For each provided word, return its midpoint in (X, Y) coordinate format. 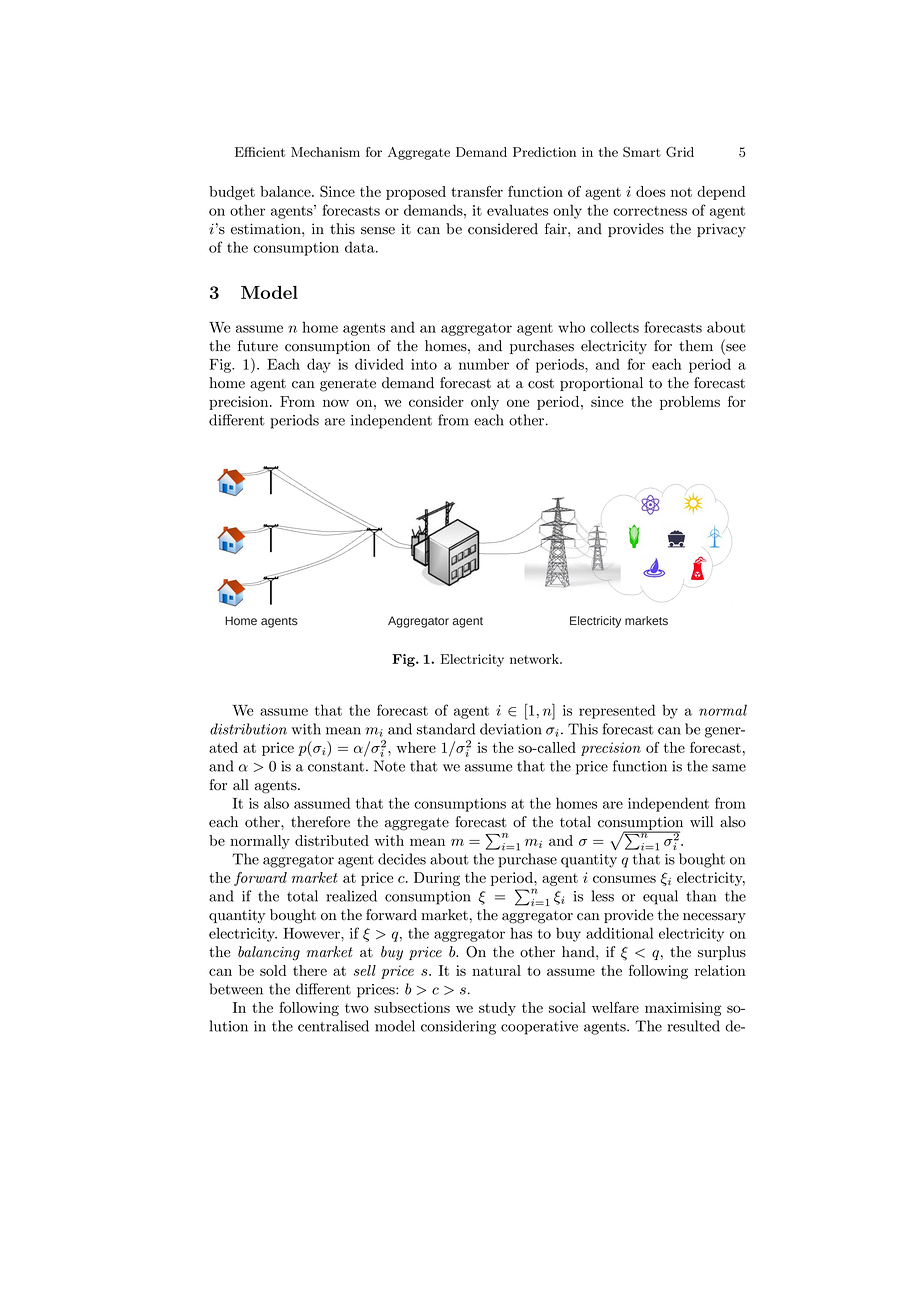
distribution (248, 729)
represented (617, 711)
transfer (477, 191)
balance (286, 191)
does (650, 191)
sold (273, 970)
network (535, 659)
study (497, 1009)
